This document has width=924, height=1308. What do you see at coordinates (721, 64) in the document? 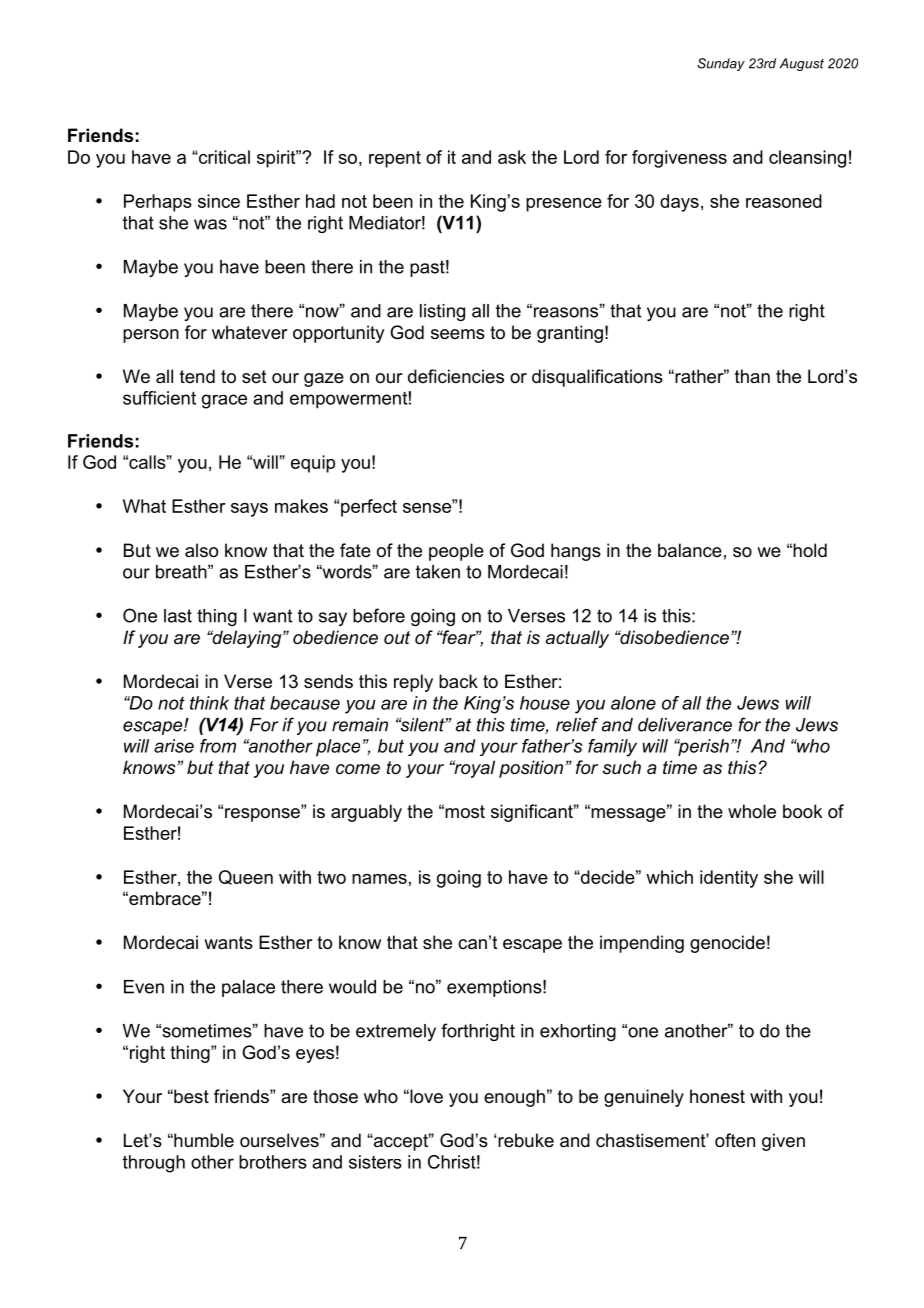
I see `Sunday` at bounding box center [721, 64].
